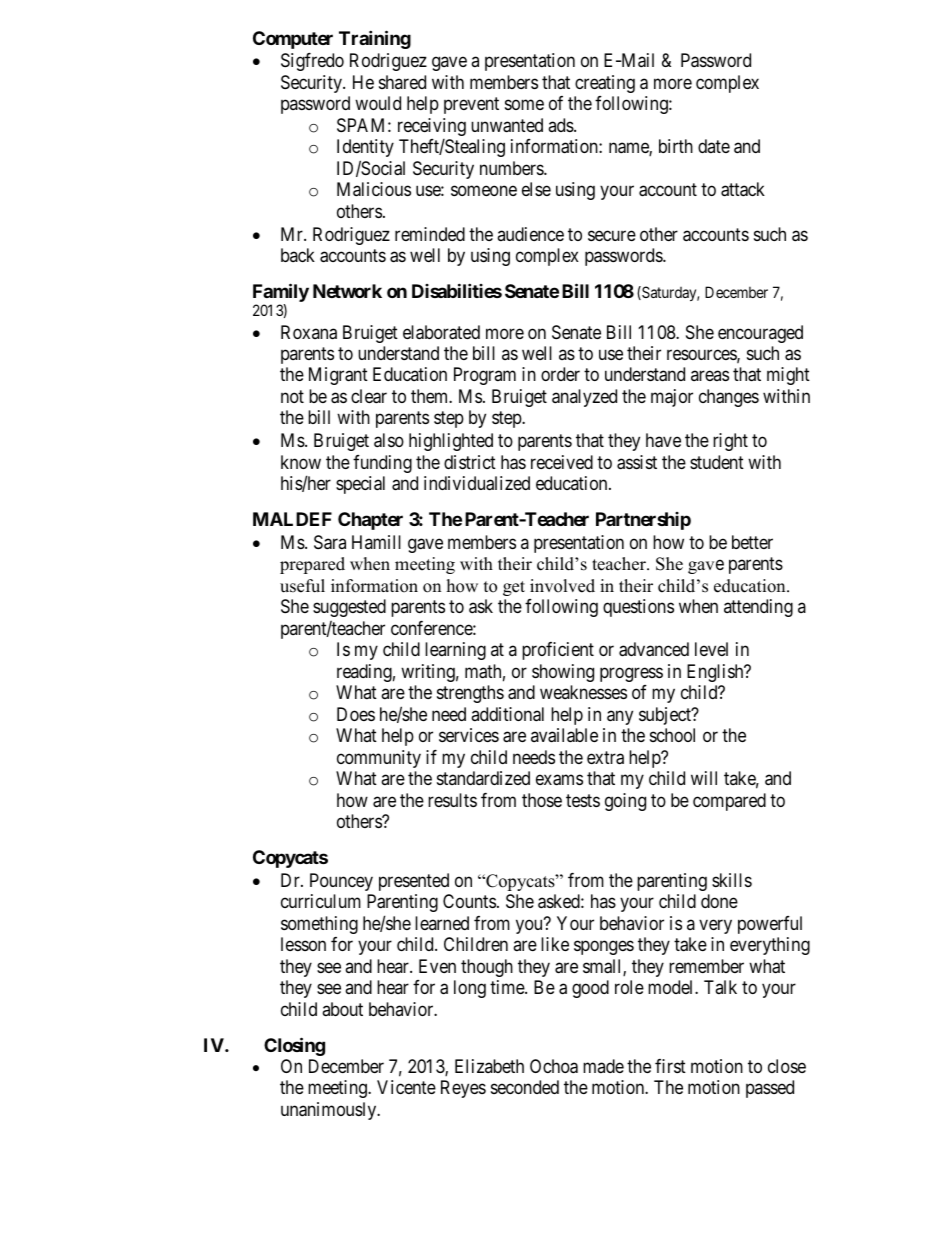 Image resolution: width=952 pixels, height=1233 pixels. Describe the element at coordinates (321, 901) in the screenshot. I see `curriculum` at that location.
